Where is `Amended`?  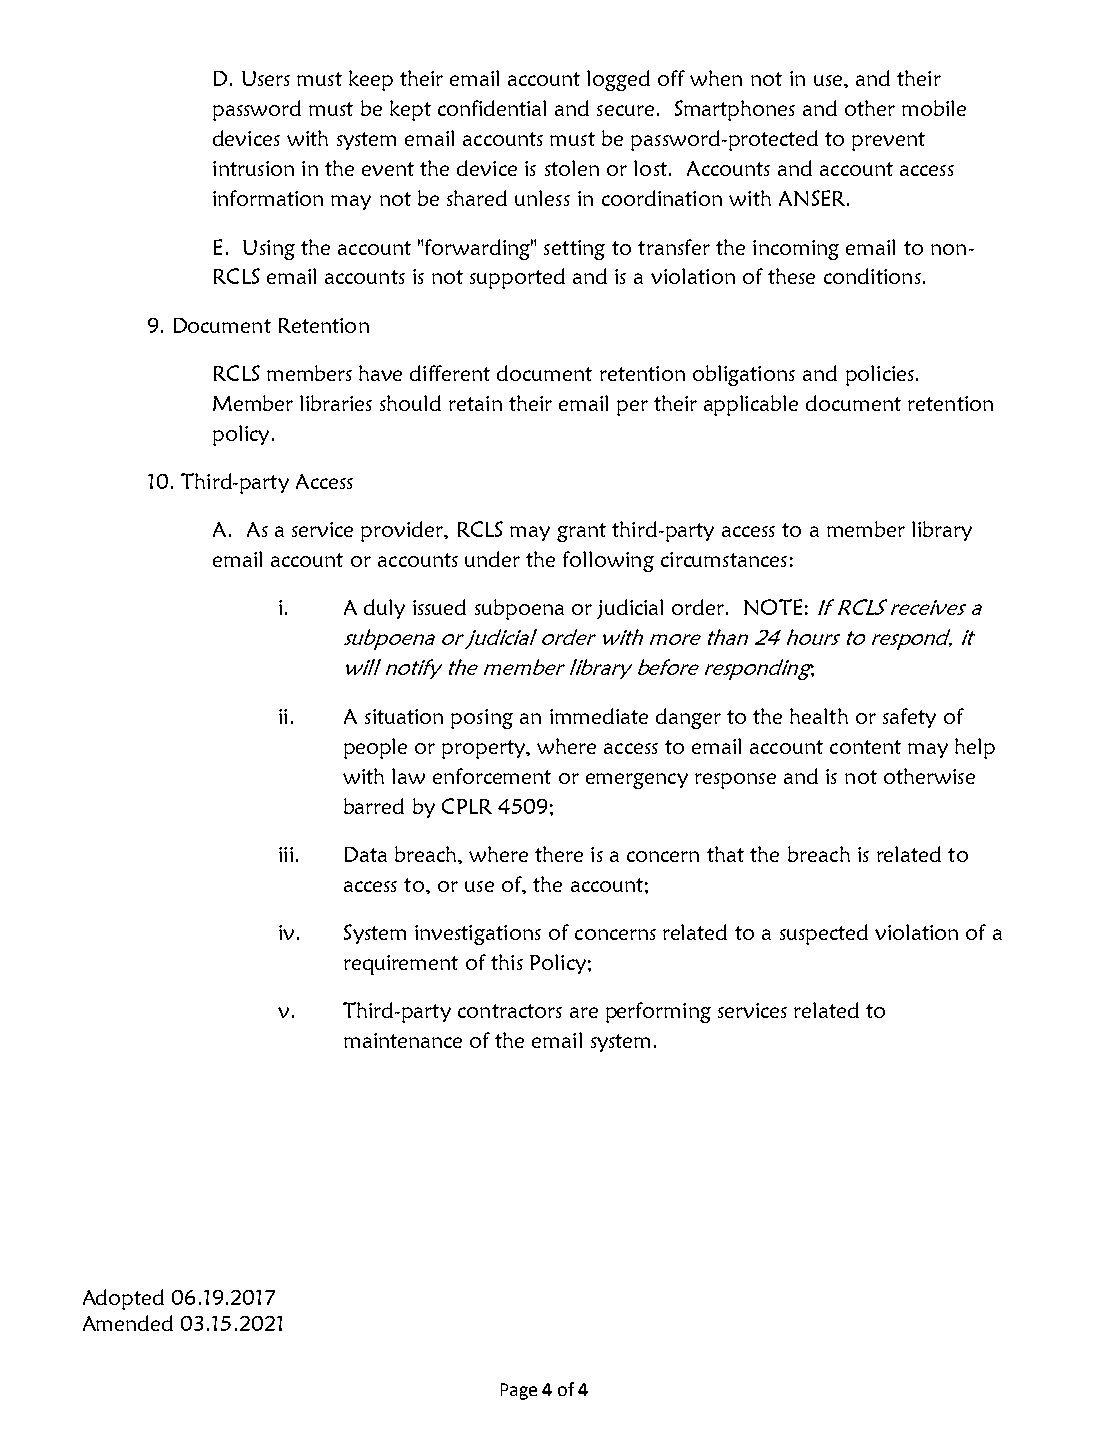 Amended is located at coordinates (128, 1323).
